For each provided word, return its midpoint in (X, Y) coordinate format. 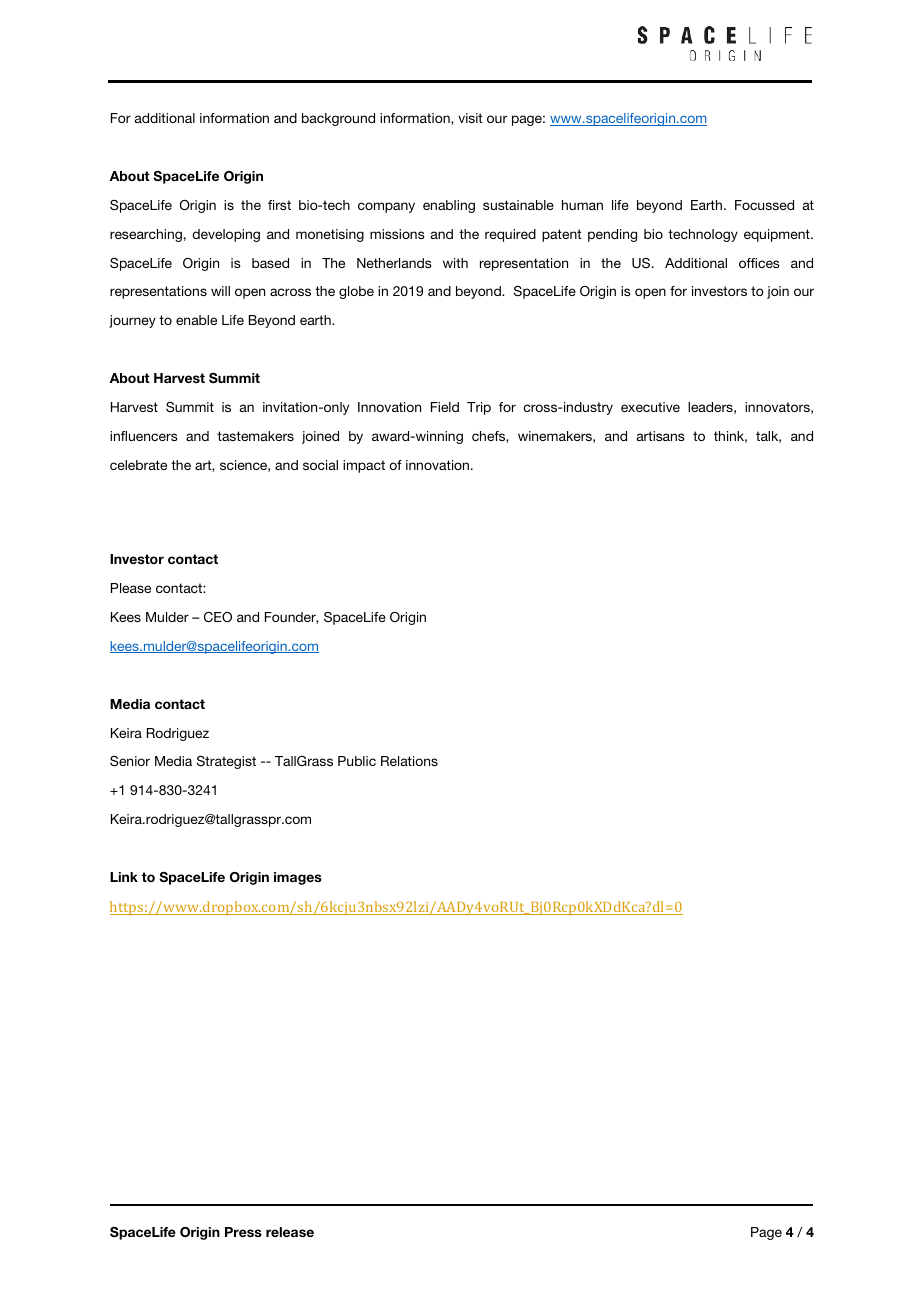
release (290, 1232)
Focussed (764, 205)
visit (470, 118)
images (298, 878)
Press (243, 1232)
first (279, 205)
